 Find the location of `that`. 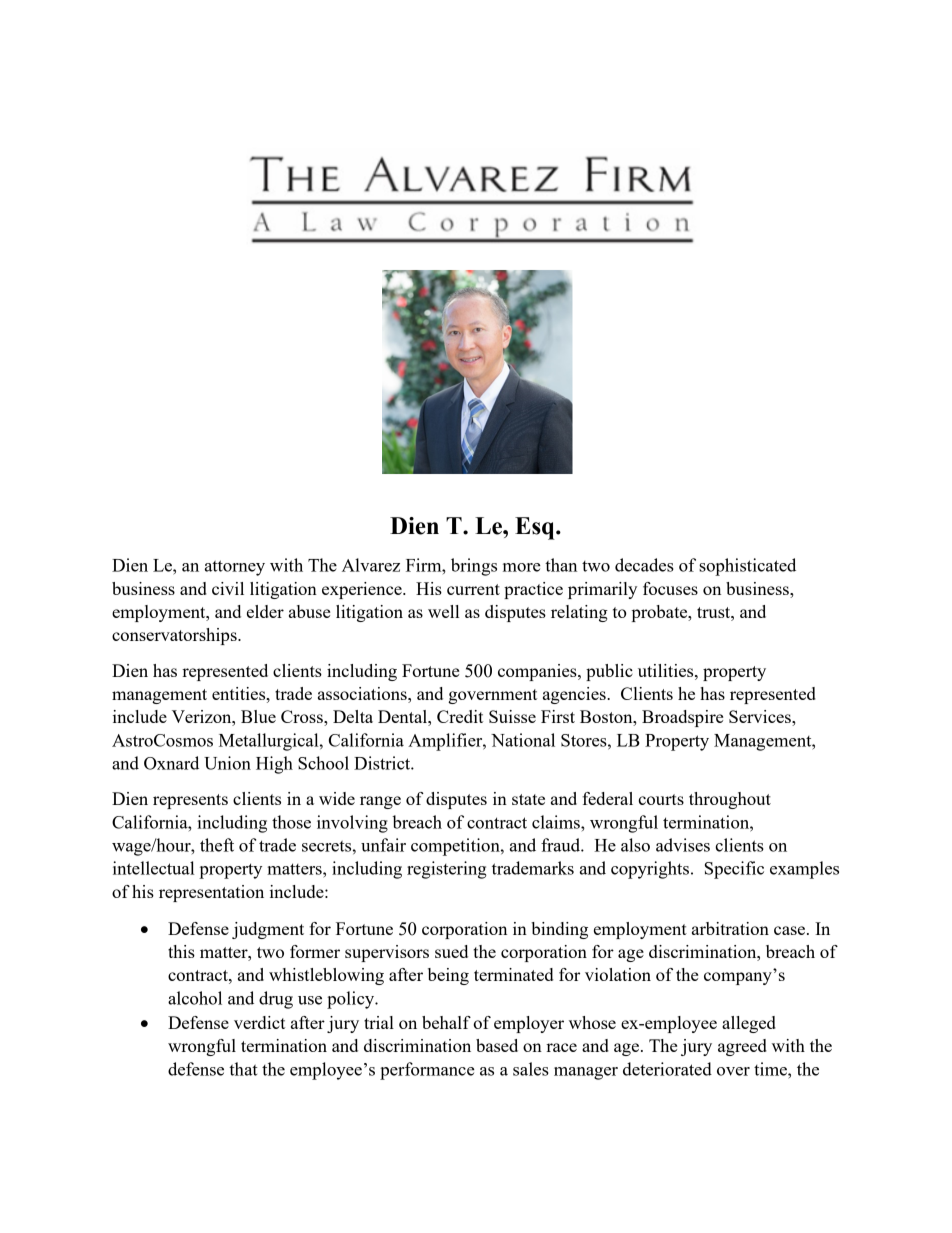

that is located at coordinates (243, 1069).
